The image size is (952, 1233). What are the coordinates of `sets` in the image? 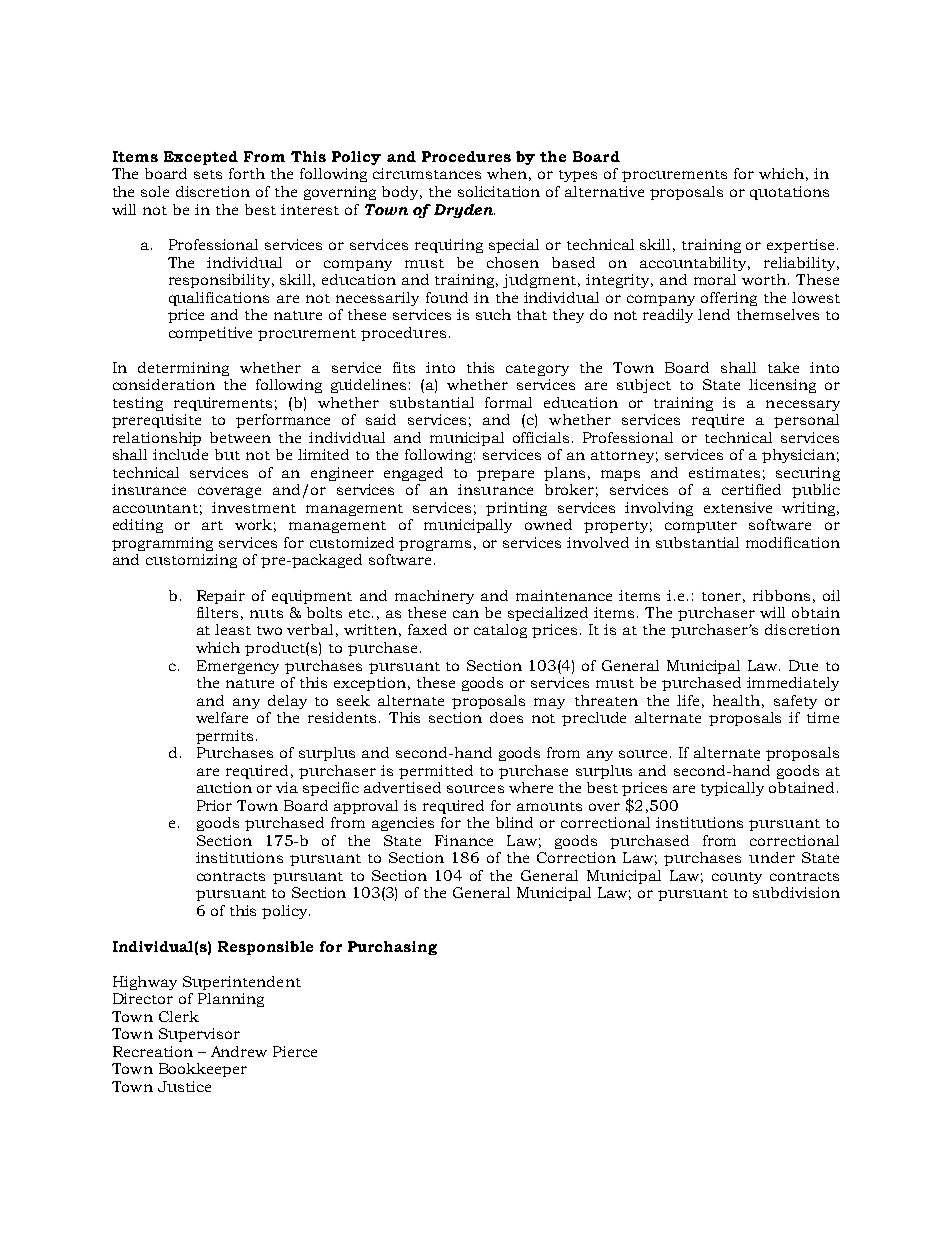 It's located at (208, 174).
